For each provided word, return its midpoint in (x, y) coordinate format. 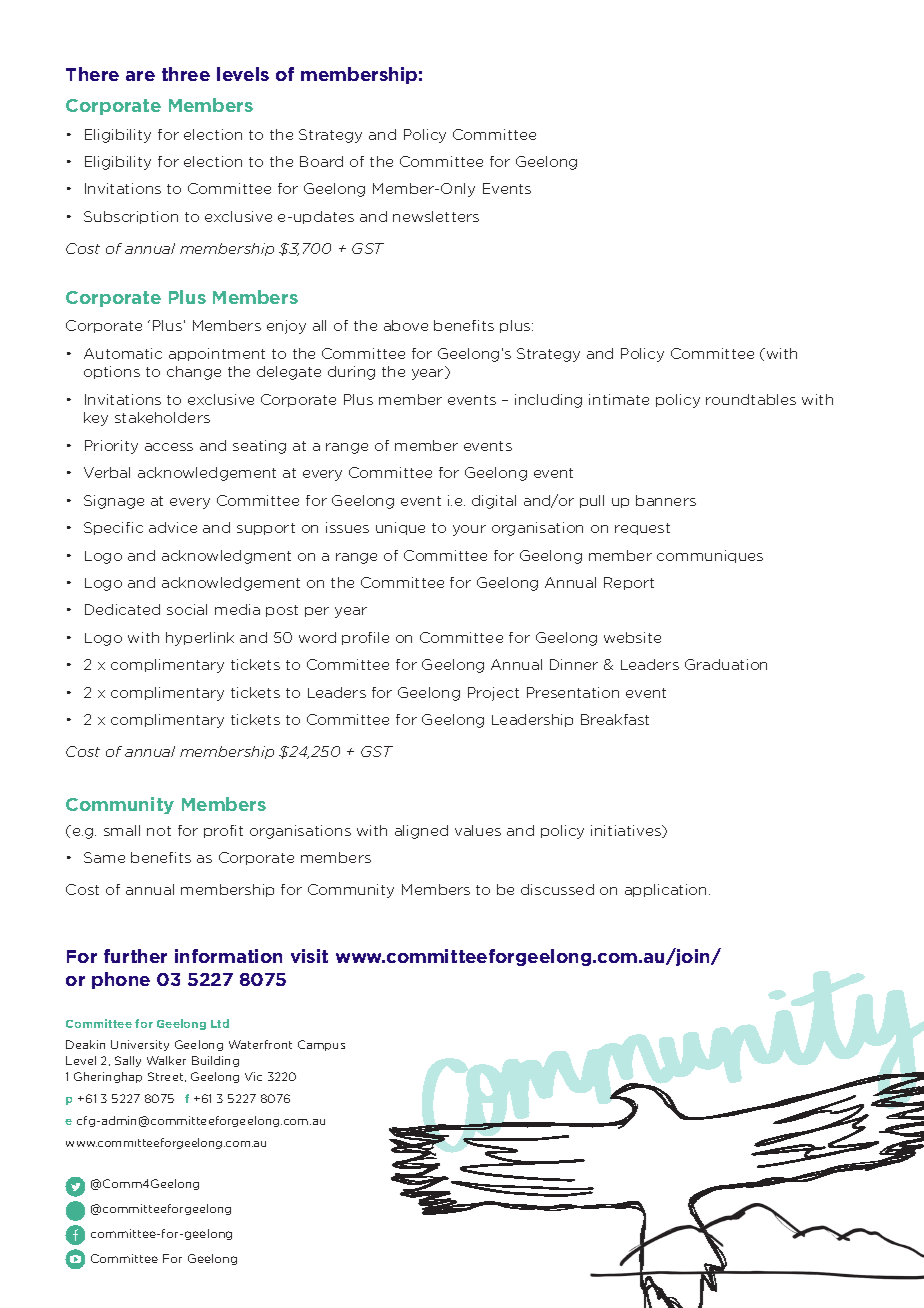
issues (347, 527)
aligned (421, 832)
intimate (619, 399)
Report (629, 583)
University (140, 1045)
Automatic (123, 353)
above (406, 325)
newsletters (436, 216)
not (159, 831)
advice (173, 527)
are (140, 76)
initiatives (627, 831)
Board (321, 161)
